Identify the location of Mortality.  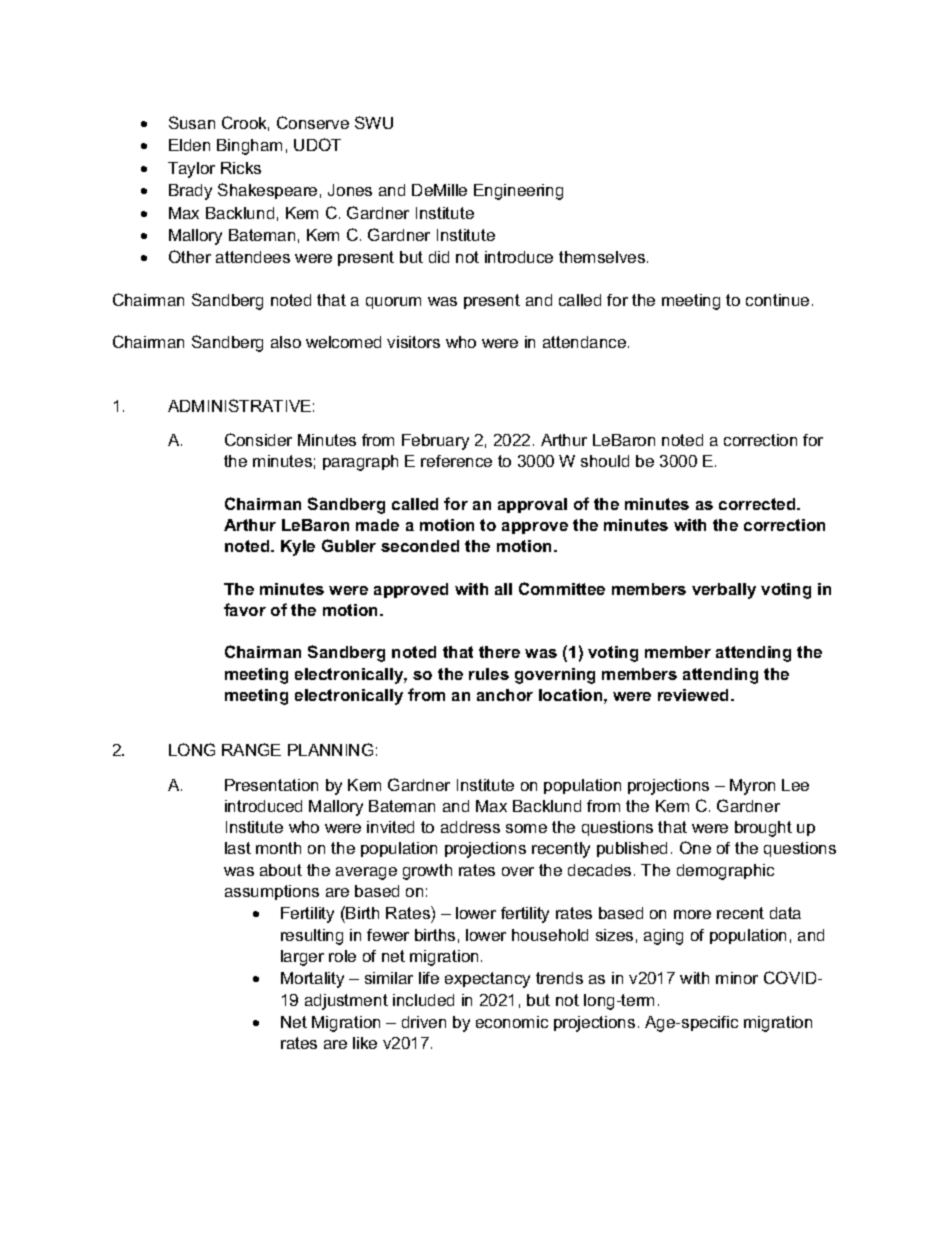
(312, 980).
